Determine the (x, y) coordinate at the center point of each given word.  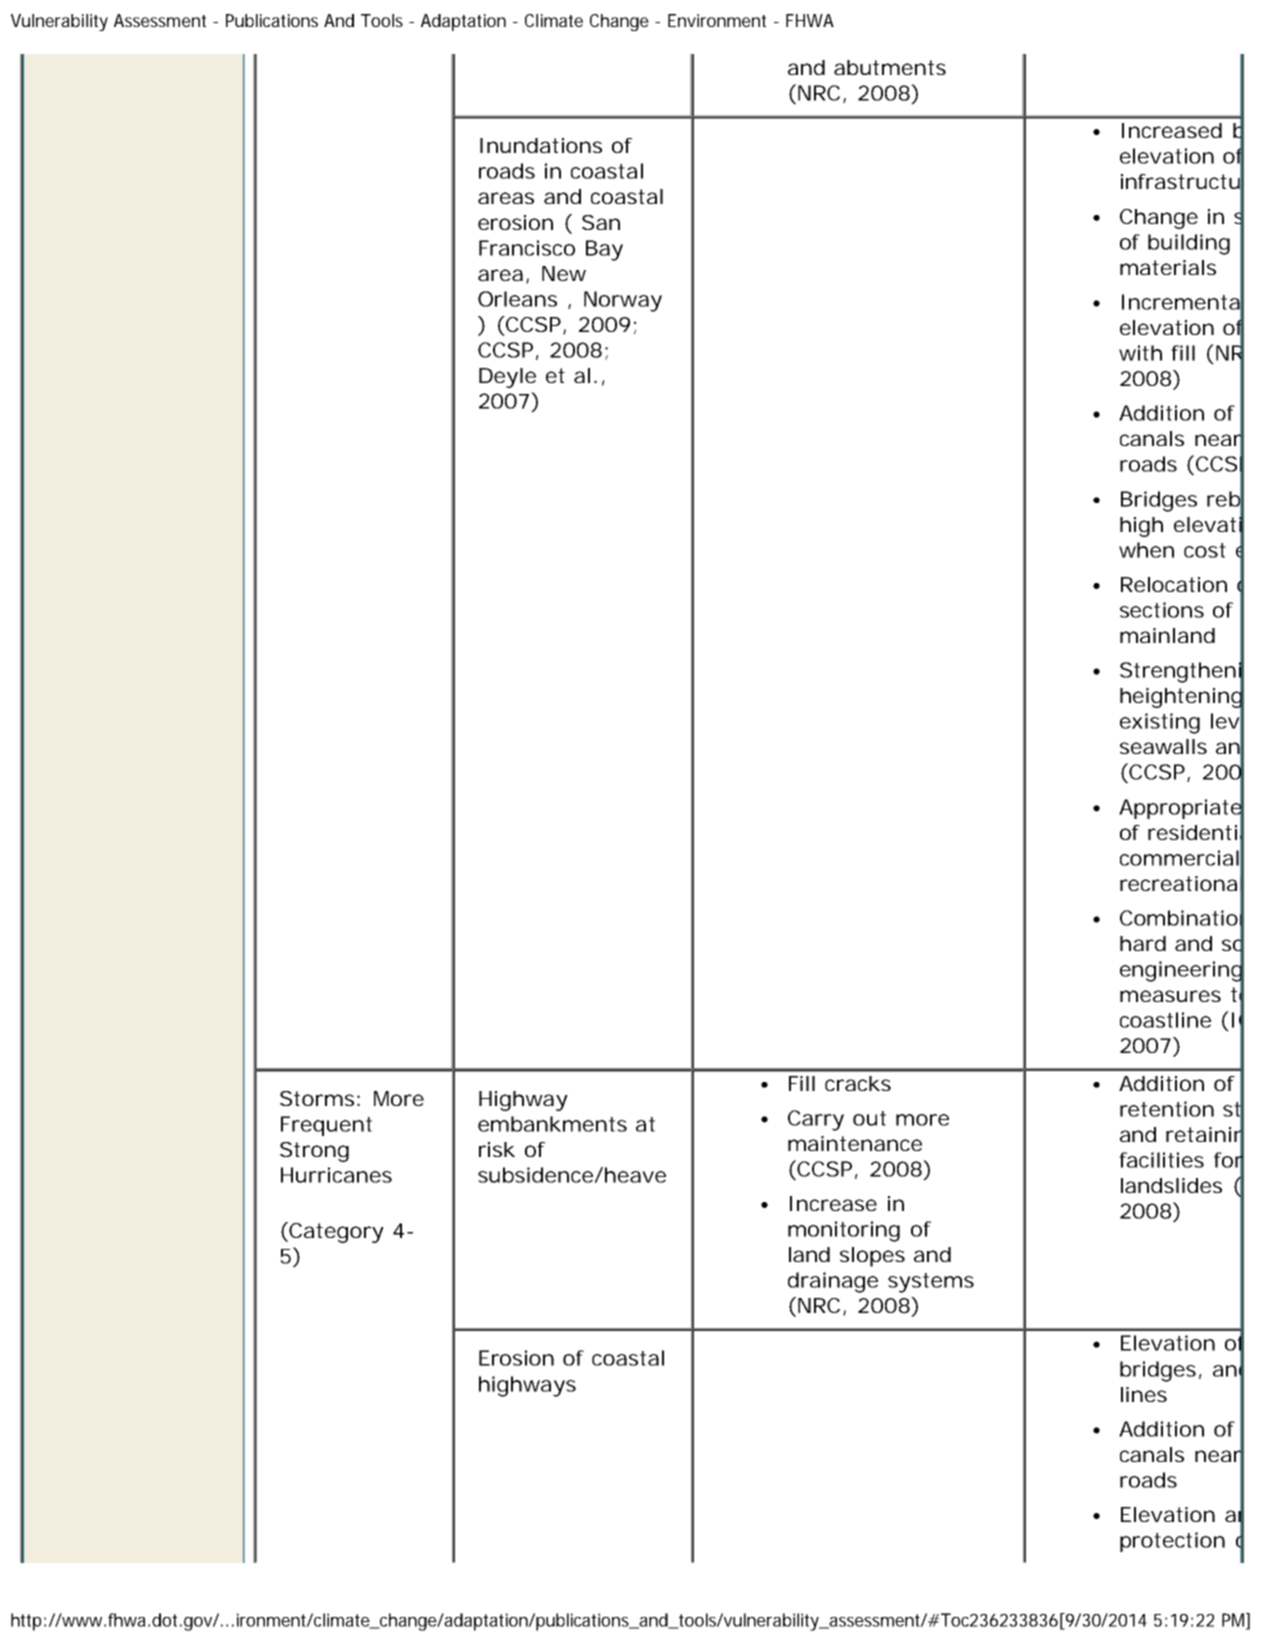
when (1146, 550)
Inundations (541, 145)
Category (335, 1232)
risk (497, 1149)
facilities (1161, 1160)
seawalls (1163, 746)
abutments (890, 67)
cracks (858, 1083)
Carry (816, 1120)
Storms (317, 1098)
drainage (833, 1282)
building (1189, 244)
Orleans (517, 299)
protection (1172, 1542)
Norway (623, 301)
